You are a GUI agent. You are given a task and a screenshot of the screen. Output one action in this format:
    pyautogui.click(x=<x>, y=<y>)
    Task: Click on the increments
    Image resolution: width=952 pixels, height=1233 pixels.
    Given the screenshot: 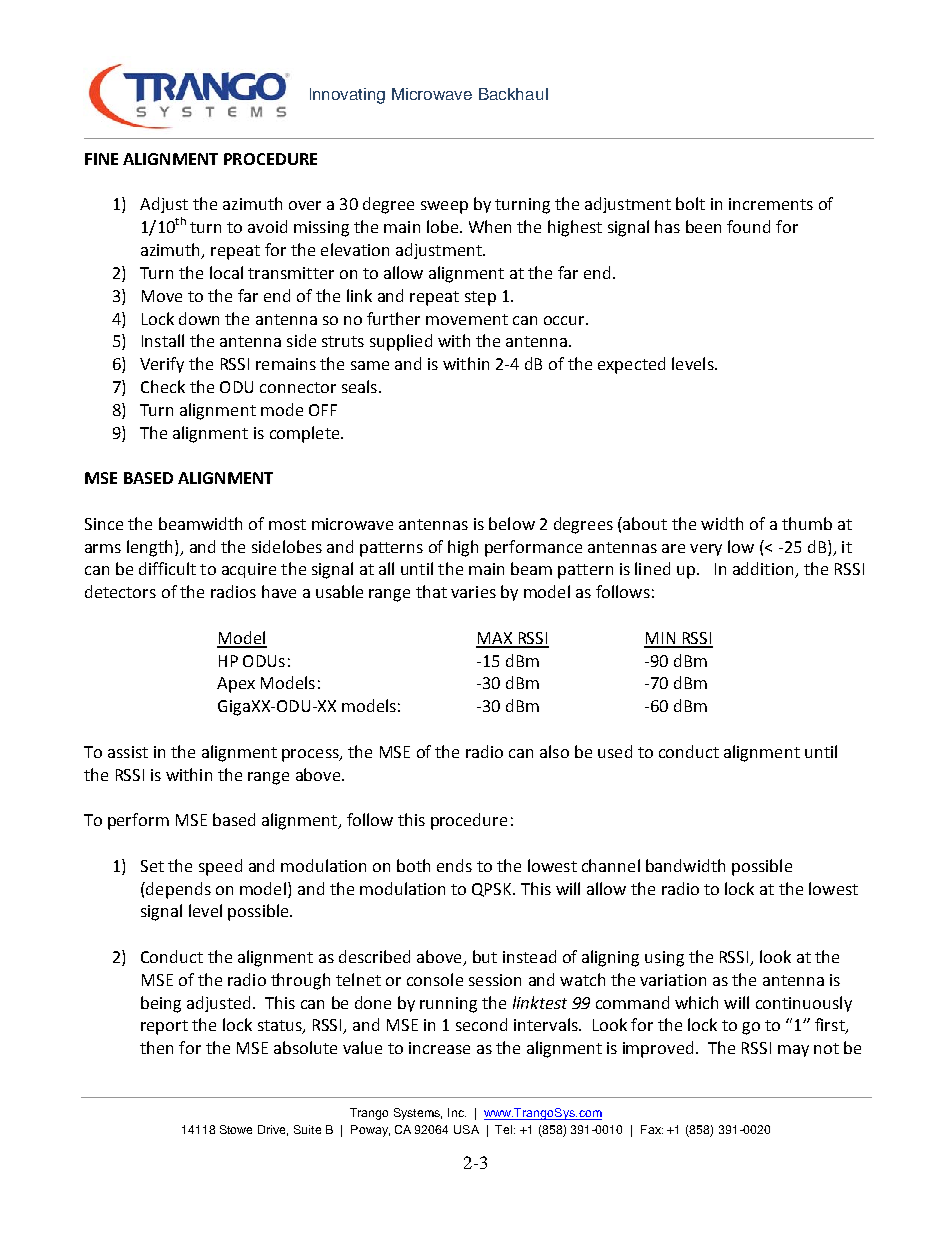 What is the action you would take?
    pyautogui.click(x=771, y=204)
